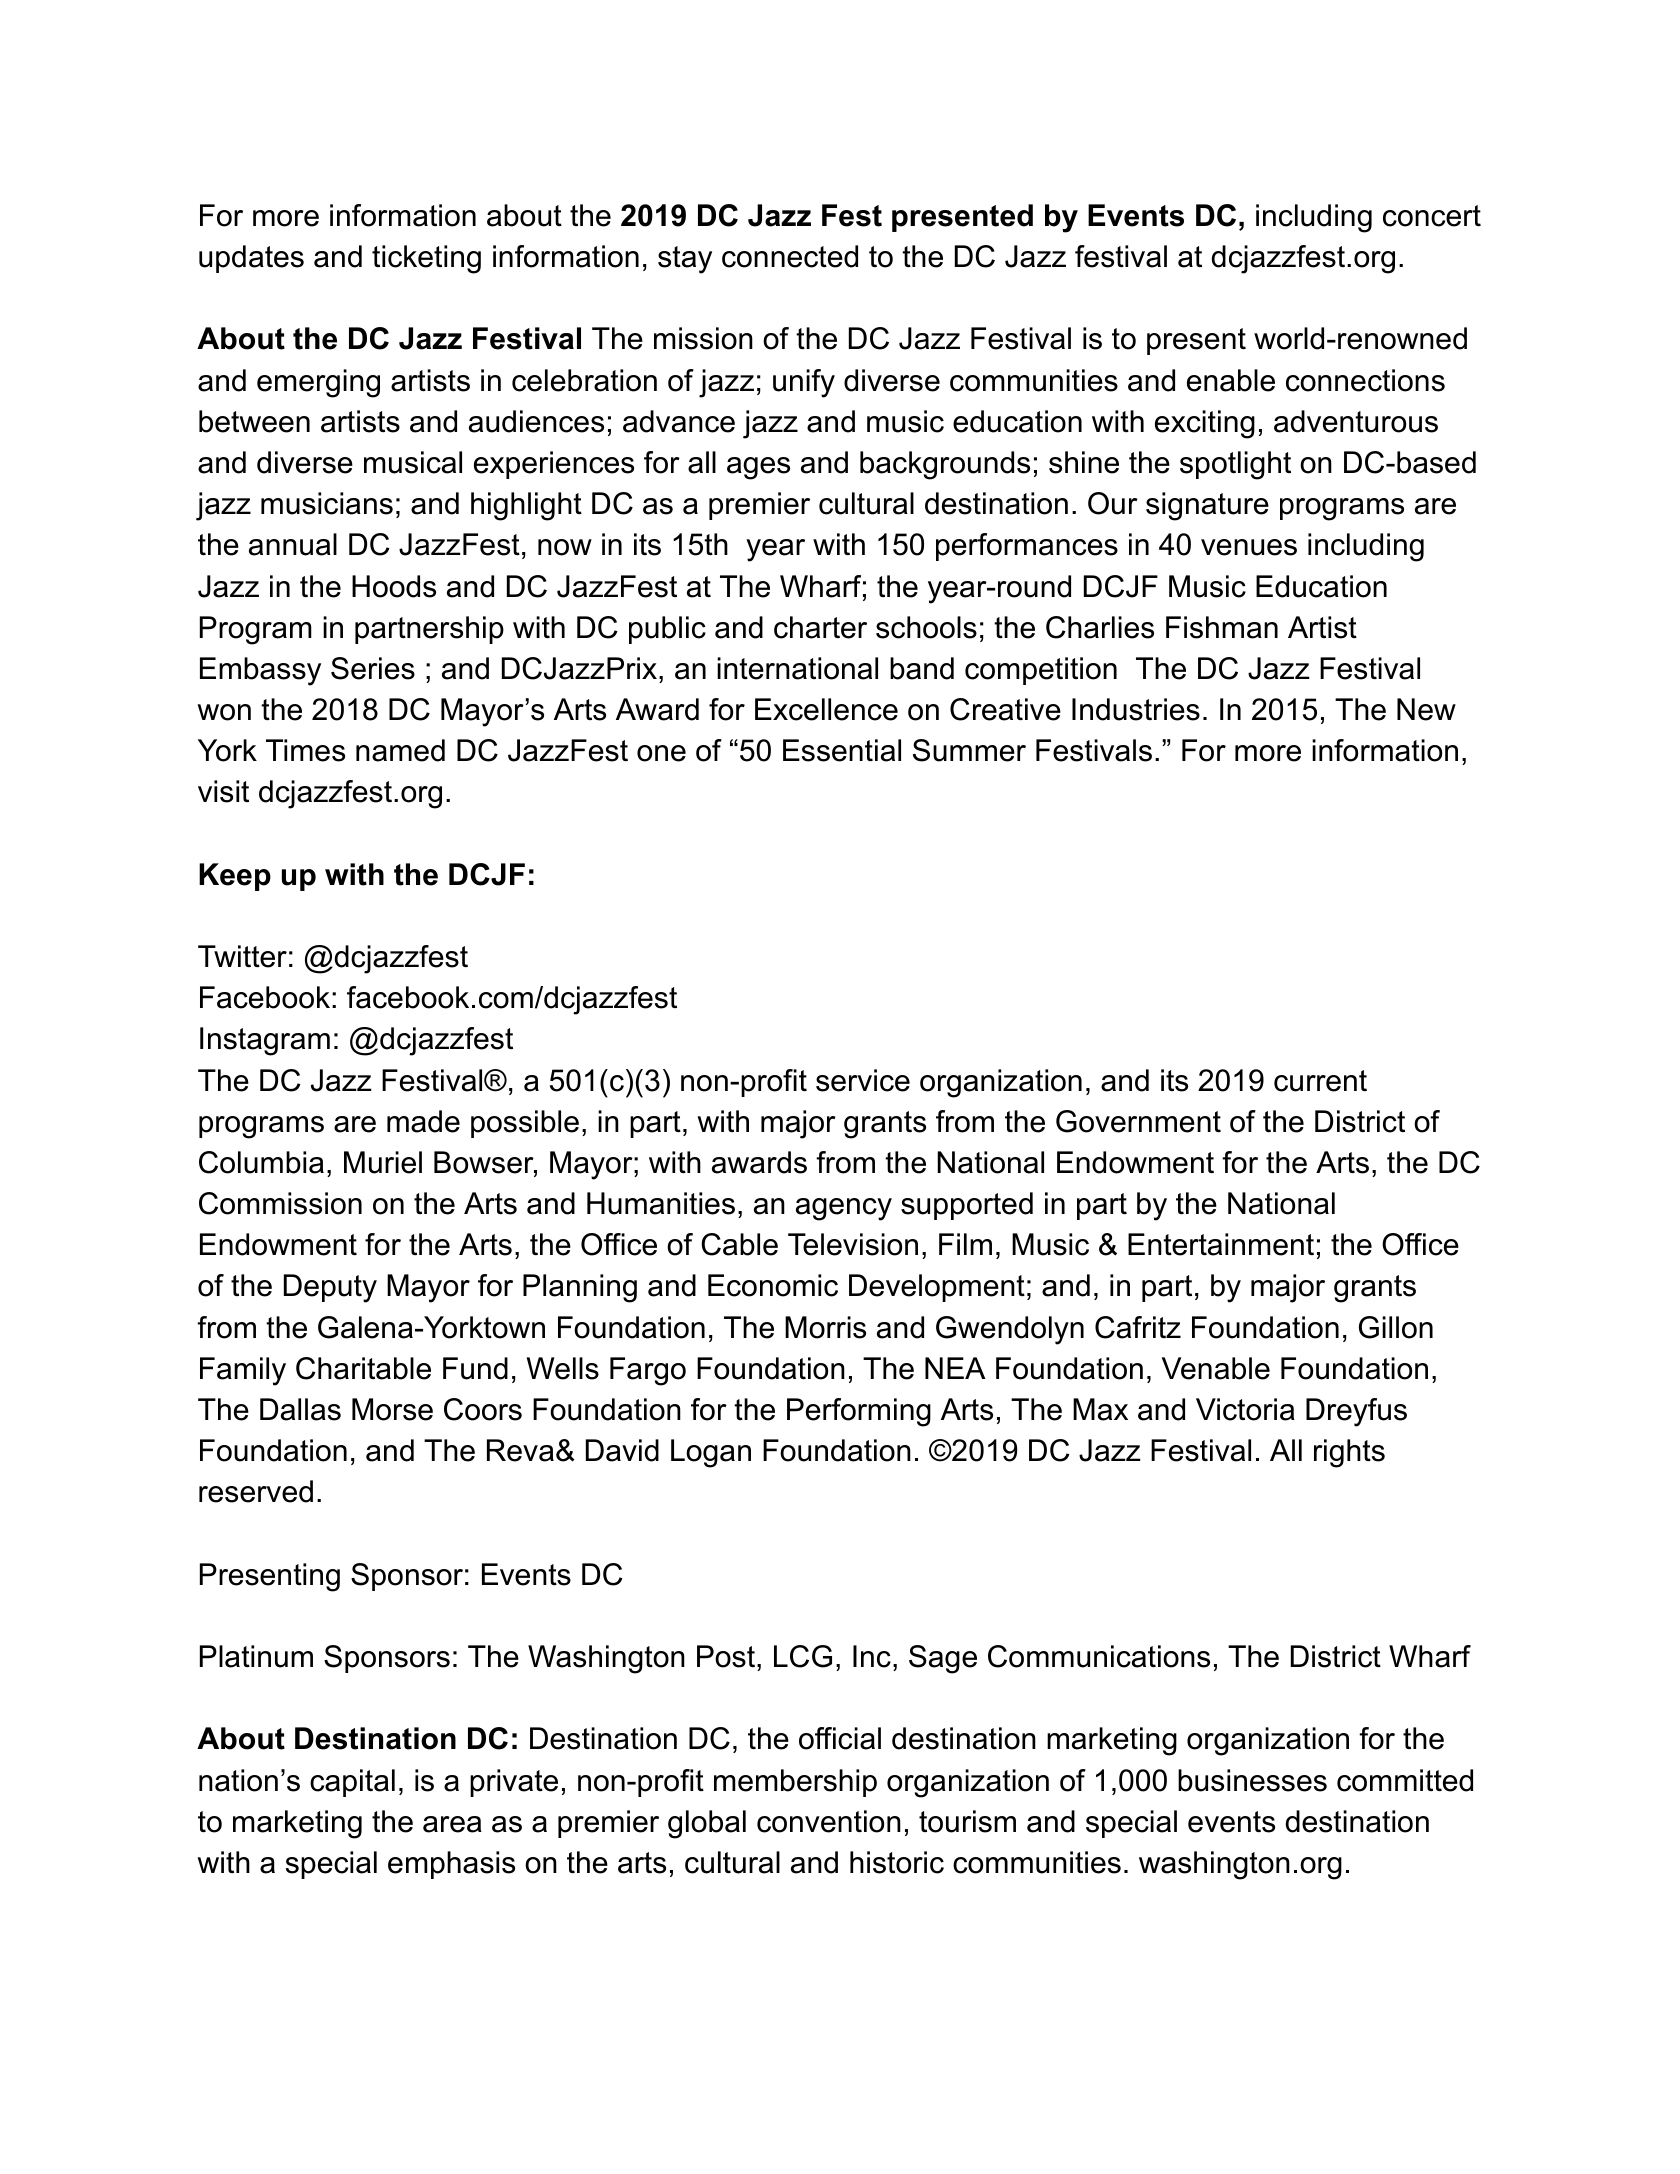 Image resolution: width=1680 pixels, height=2174 pixels. I want to click on Muriel, so click(383, 1162).
